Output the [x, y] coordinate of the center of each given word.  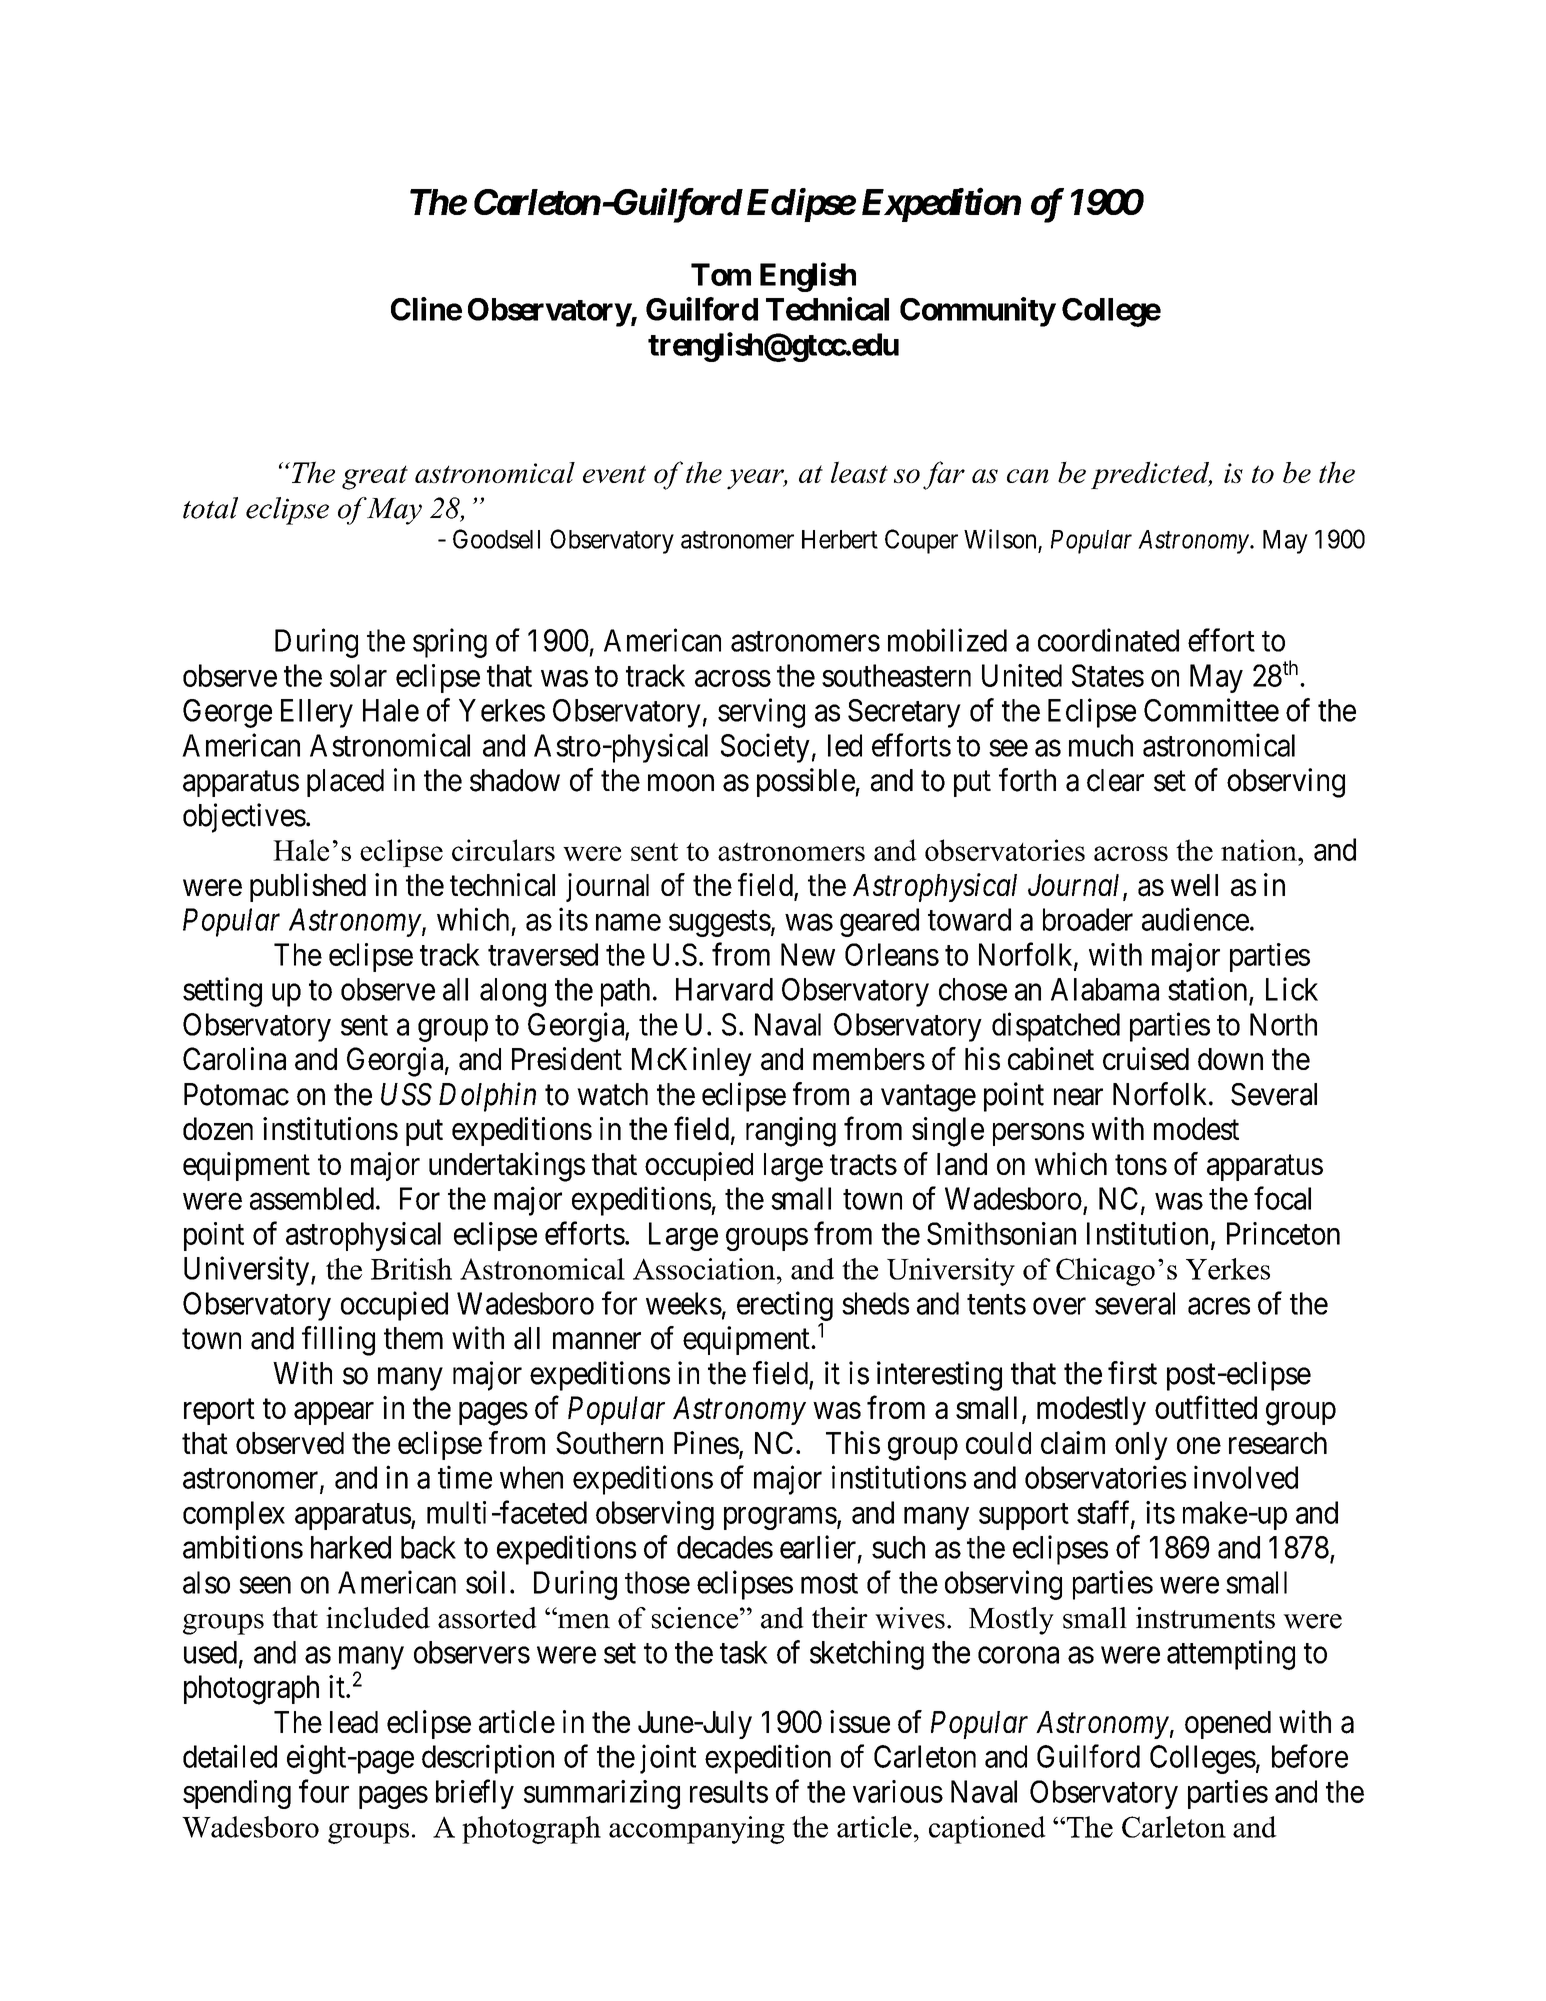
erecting [785, 1306]
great [375, 477]
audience [1195, 919]
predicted [1151, 475]
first [1132, 1373]
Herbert [840, 539]
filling [338, 1341]
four [324, 1791]
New [808, 954]
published [308, 887]
